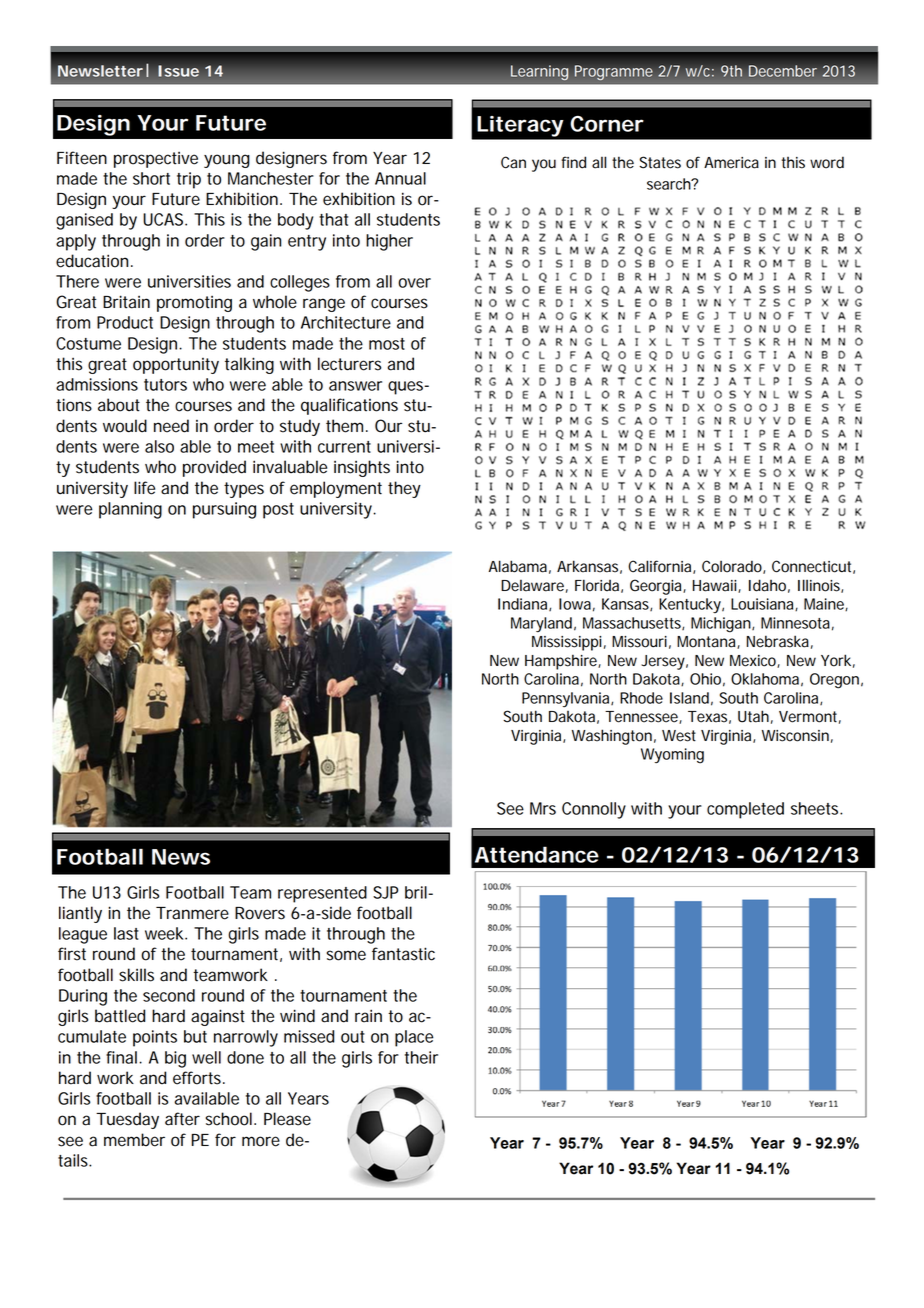  What do you see at coordinates (178, 71) in the screenshot?
I see `Issue` at bounding box center [178, 71].
